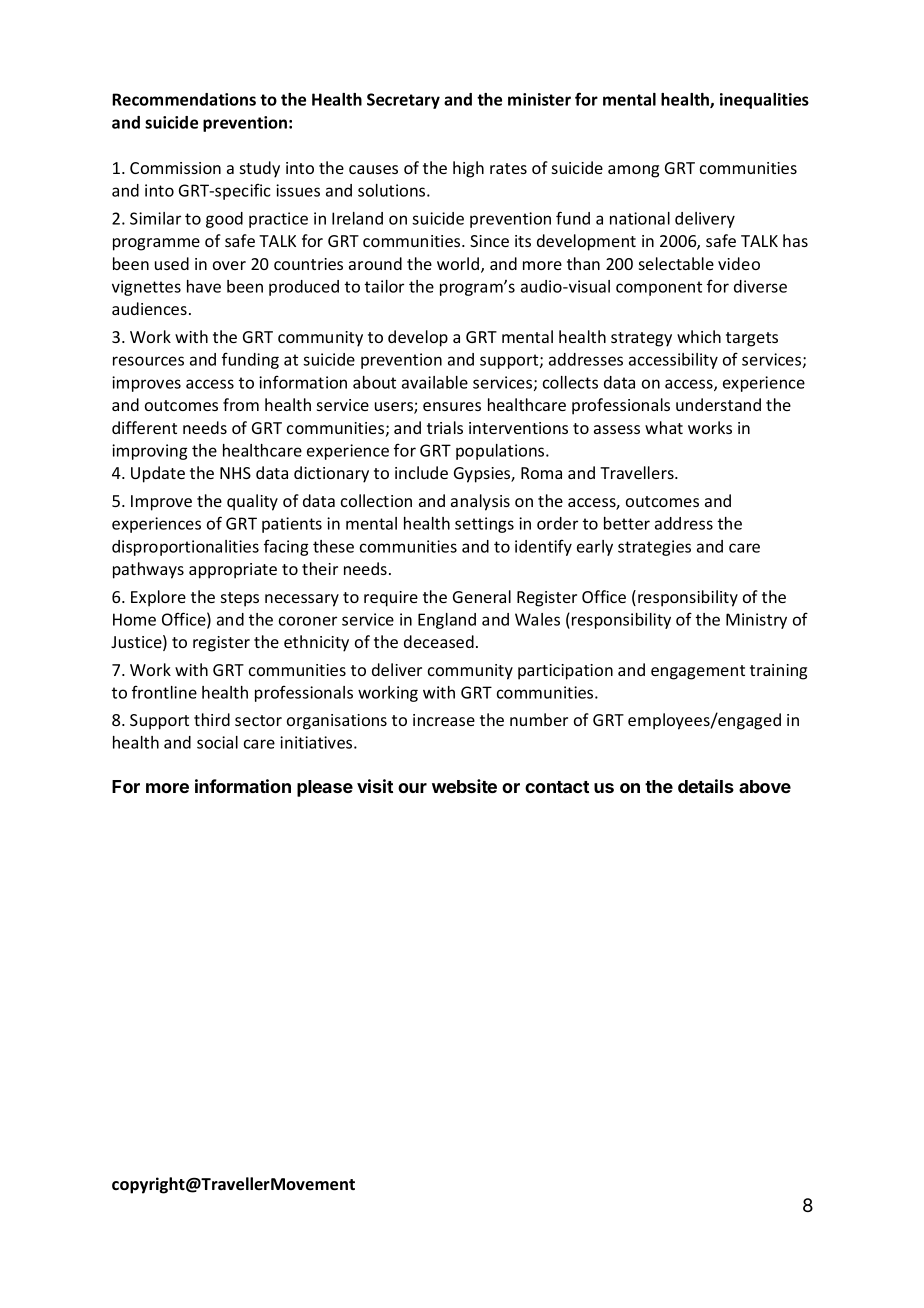  What do you see at coordinates (699, 336) in the document?
I see `which` at bounding box center [699, 336].
